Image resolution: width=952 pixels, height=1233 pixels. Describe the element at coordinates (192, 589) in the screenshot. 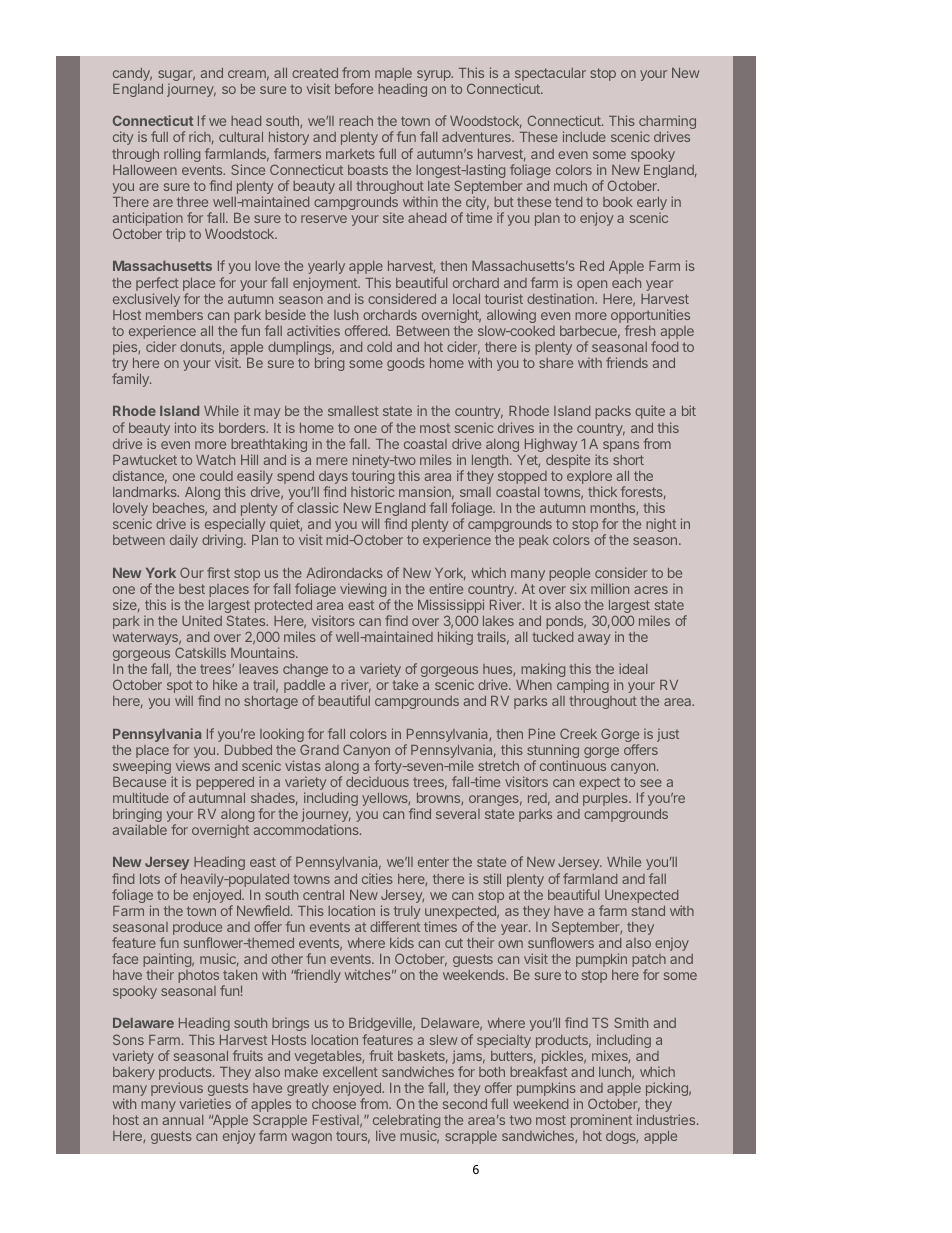

I see `best` at that location.
